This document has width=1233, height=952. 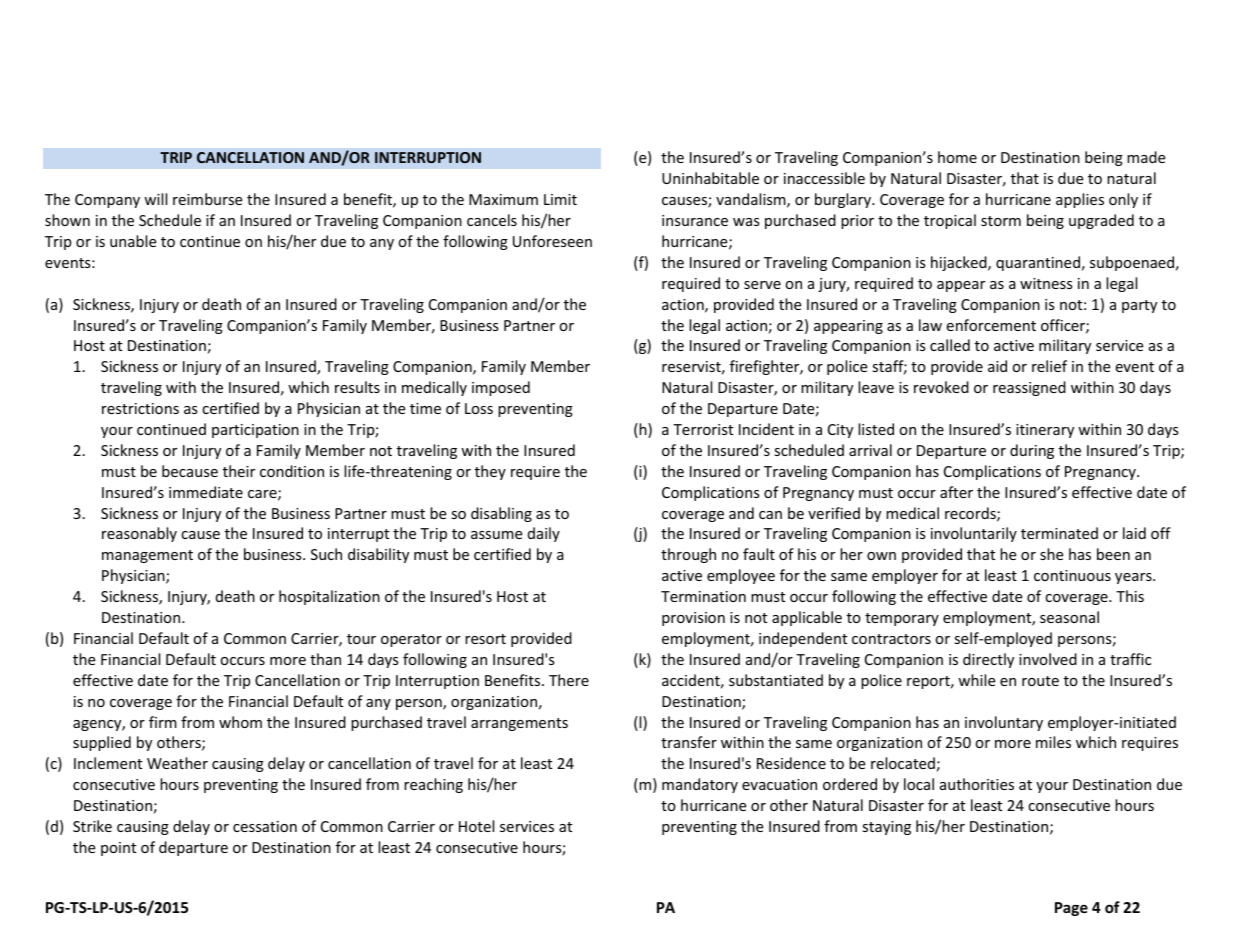 I want to click on daily, so click(x=544, y=534).
